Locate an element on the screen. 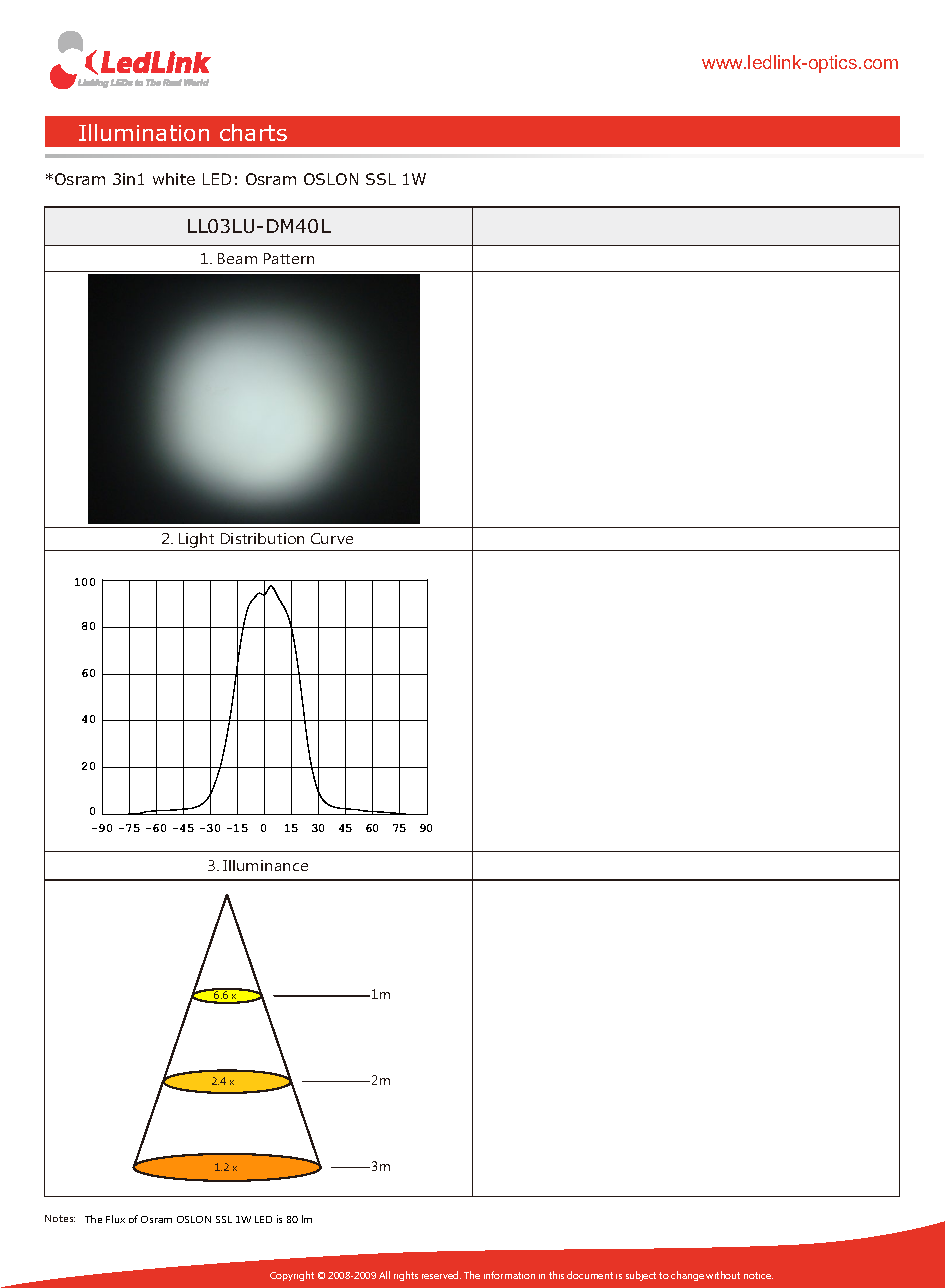 This screenshot has height=1288, width=945. Illuminance is located at coordinates (265, 865).
